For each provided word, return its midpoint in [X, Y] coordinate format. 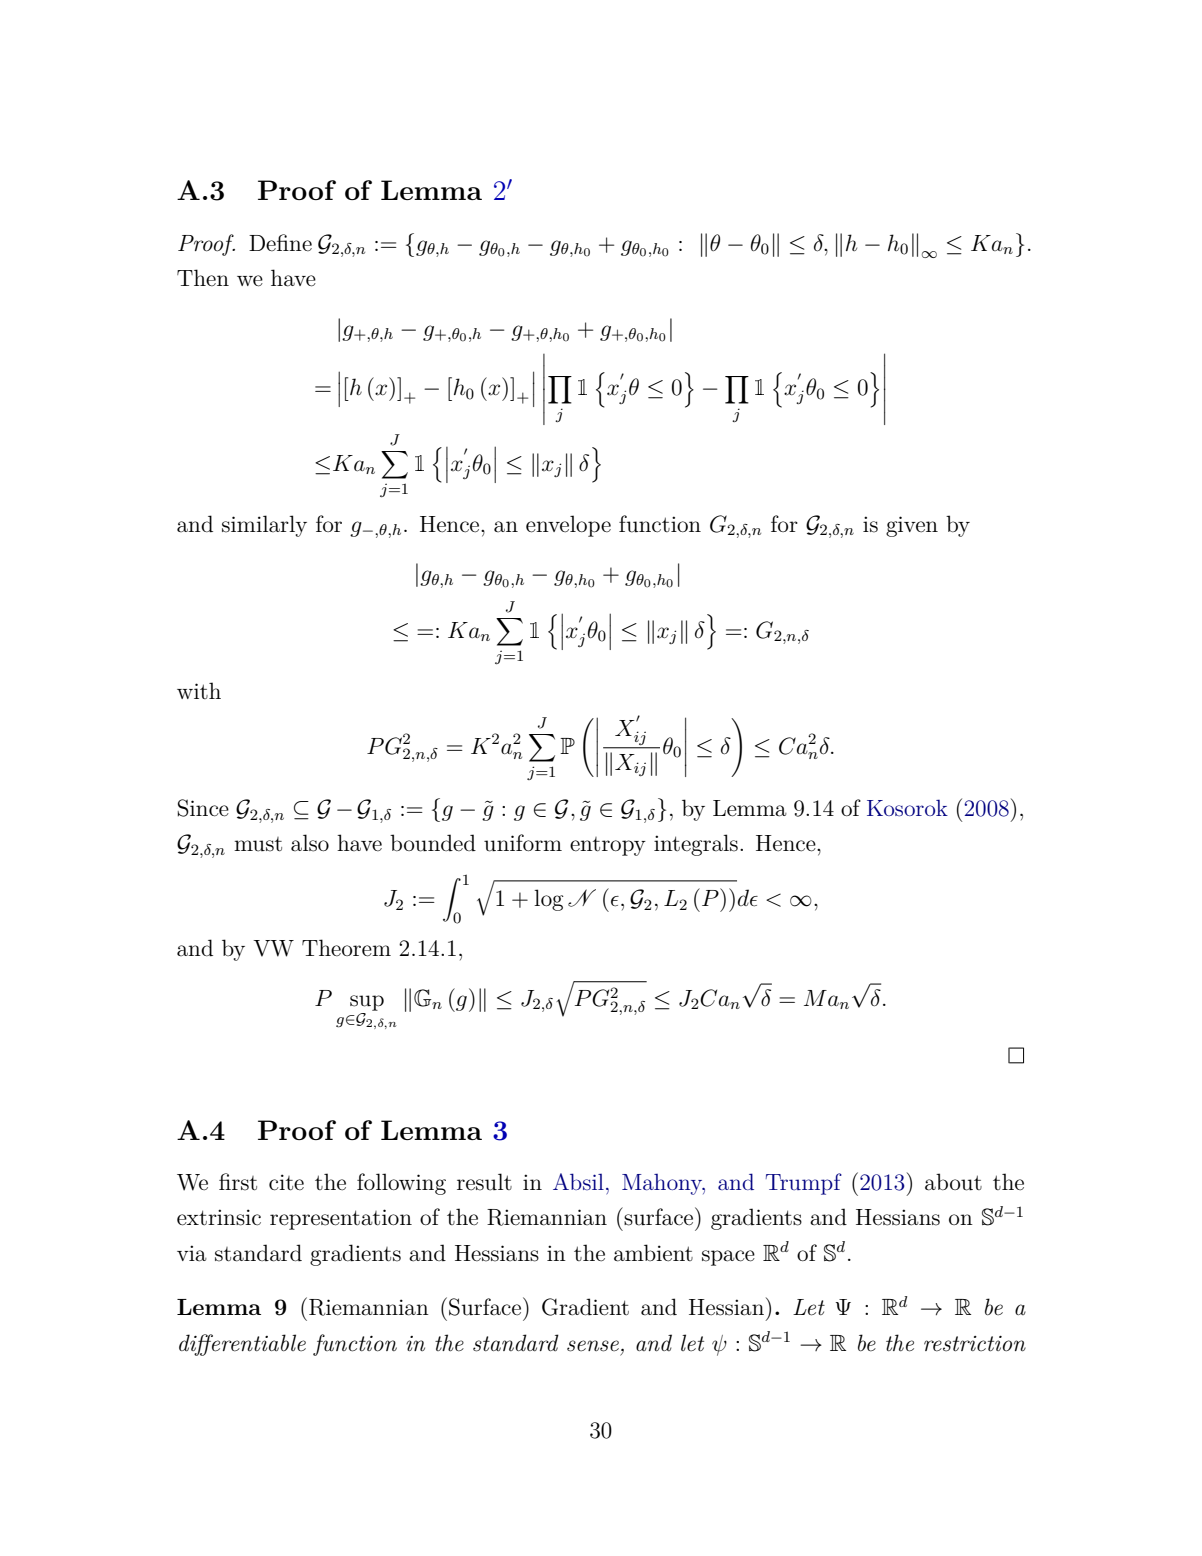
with [199, 690]
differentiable [242, 1345]
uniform [523, 843]
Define [280, 242]
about [953, 1182]
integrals [696, 845]
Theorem [346, 948]
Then [203, 277]
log [549, 900]
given [912, 526]
